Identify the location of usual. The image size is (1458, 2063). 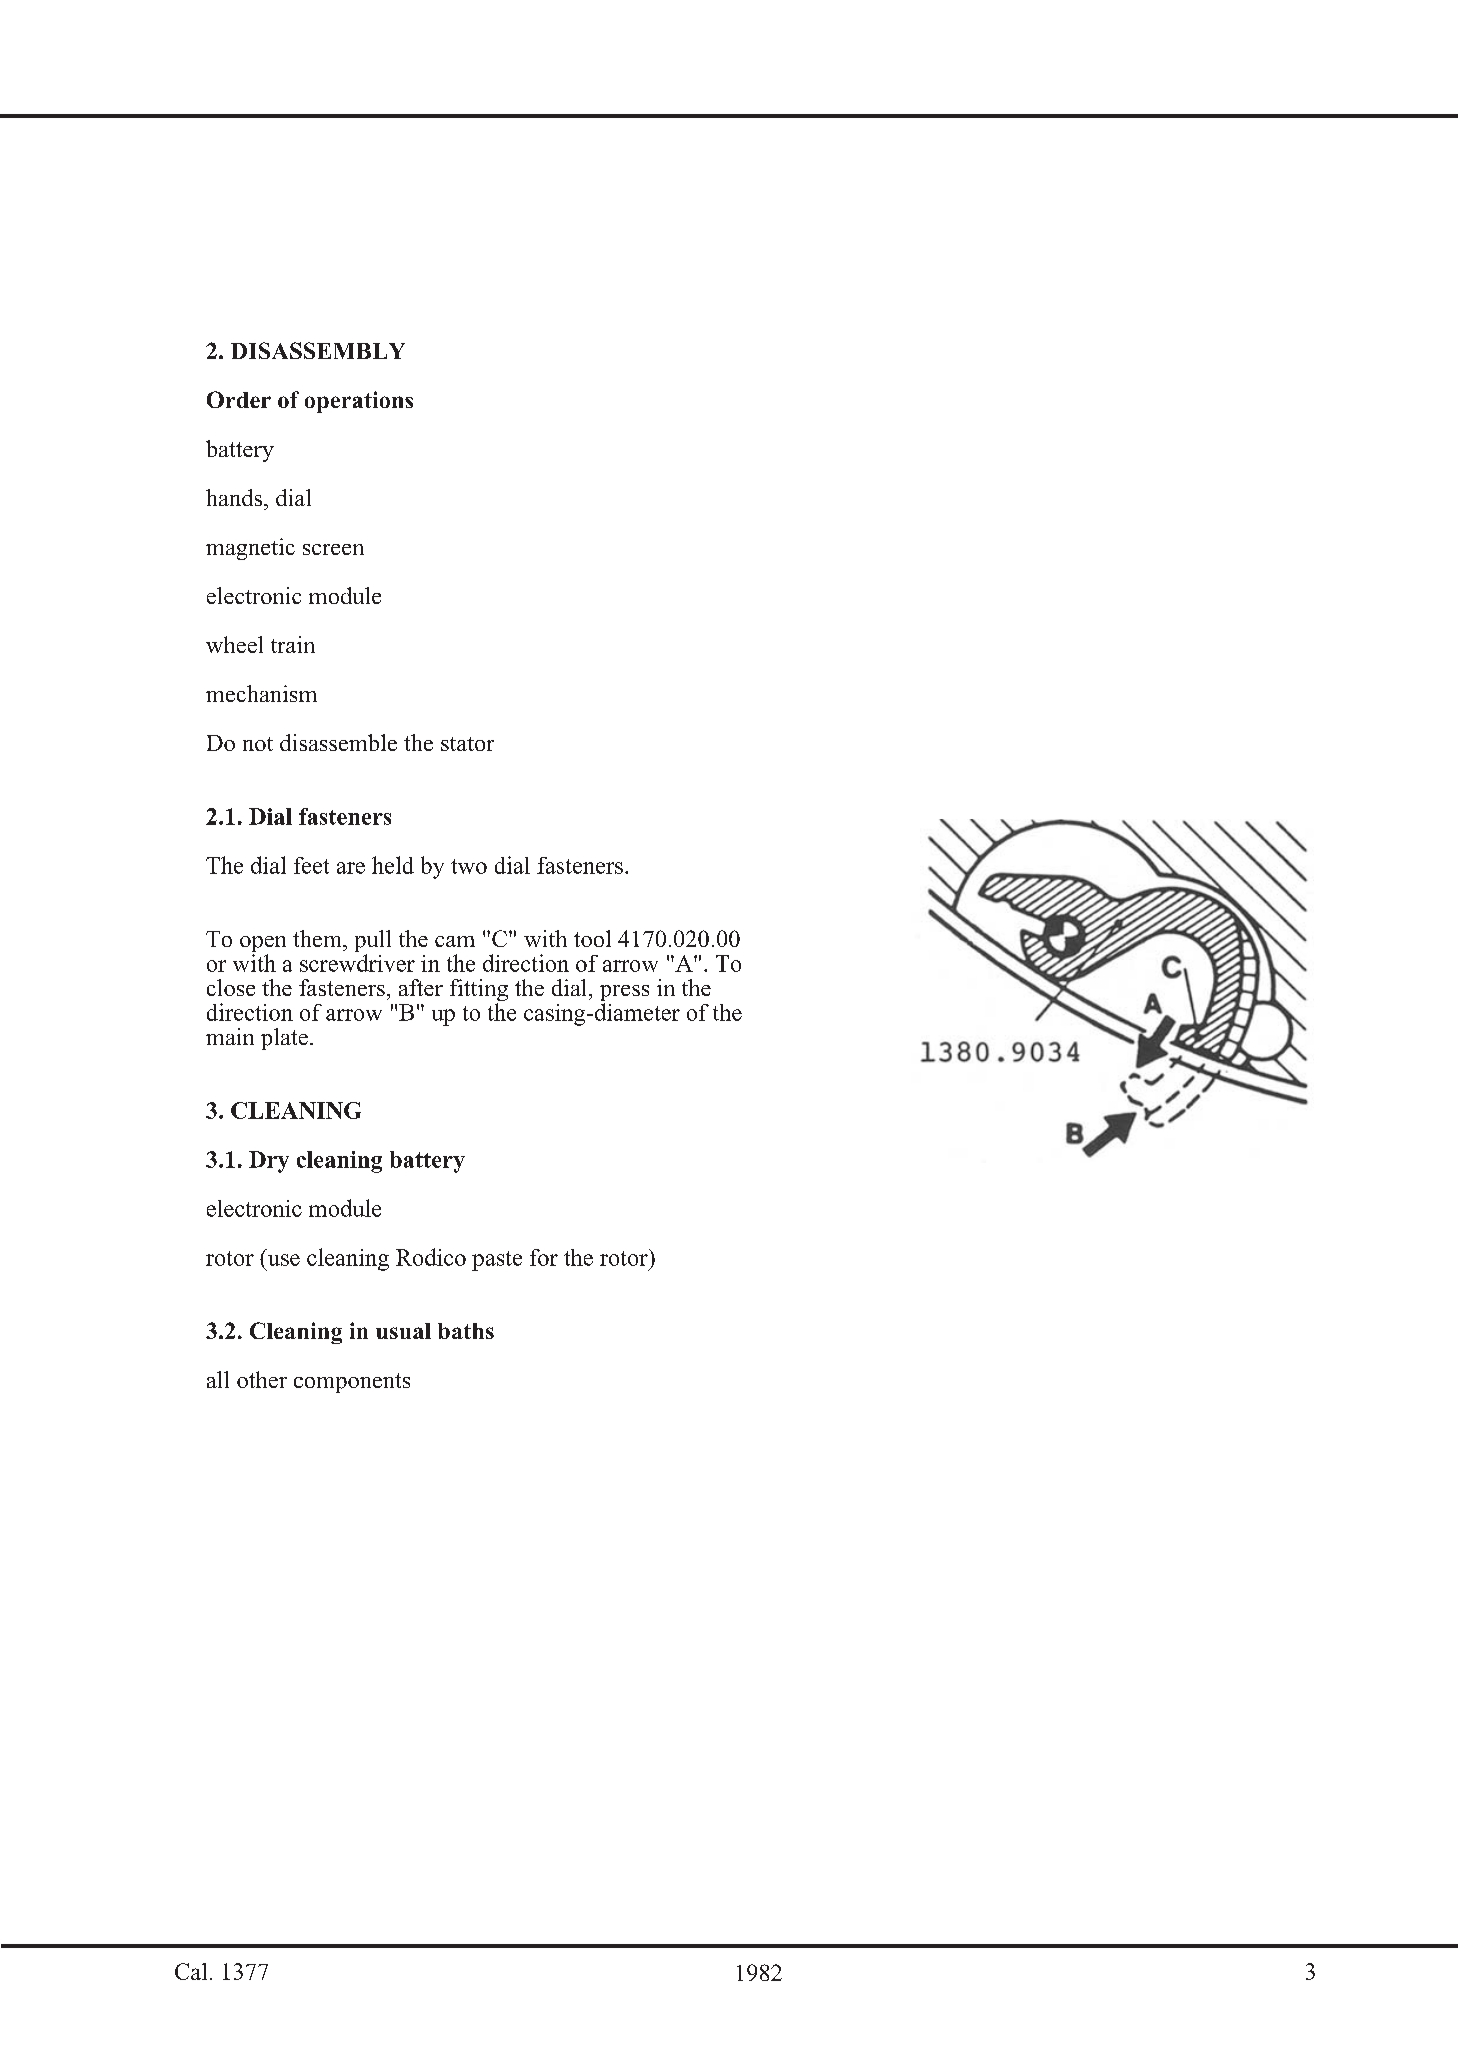
(403, 1331).
